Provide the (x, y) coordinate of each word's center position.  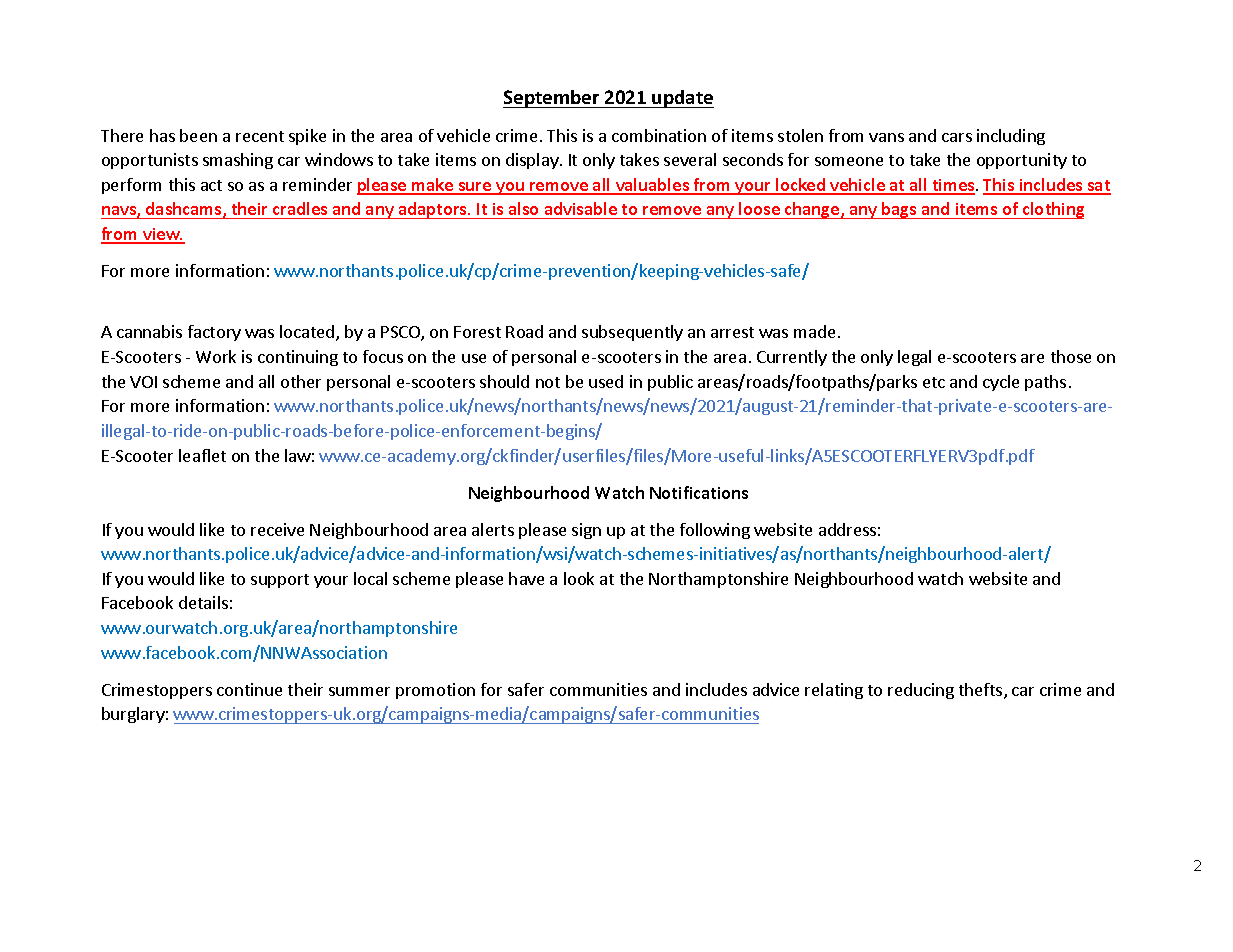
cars (957, 137)
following (715, 531)
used (606, 381)
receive (277, 529)
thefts (982, 691)
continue (249, 689)
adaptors (432, 210)
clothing (1052, 210)
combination (659, 135)
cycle (1001, 383)
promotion (435, 691)
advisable (581, 208)
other (301, 381)
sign (586, 531)
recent (260, 136)
